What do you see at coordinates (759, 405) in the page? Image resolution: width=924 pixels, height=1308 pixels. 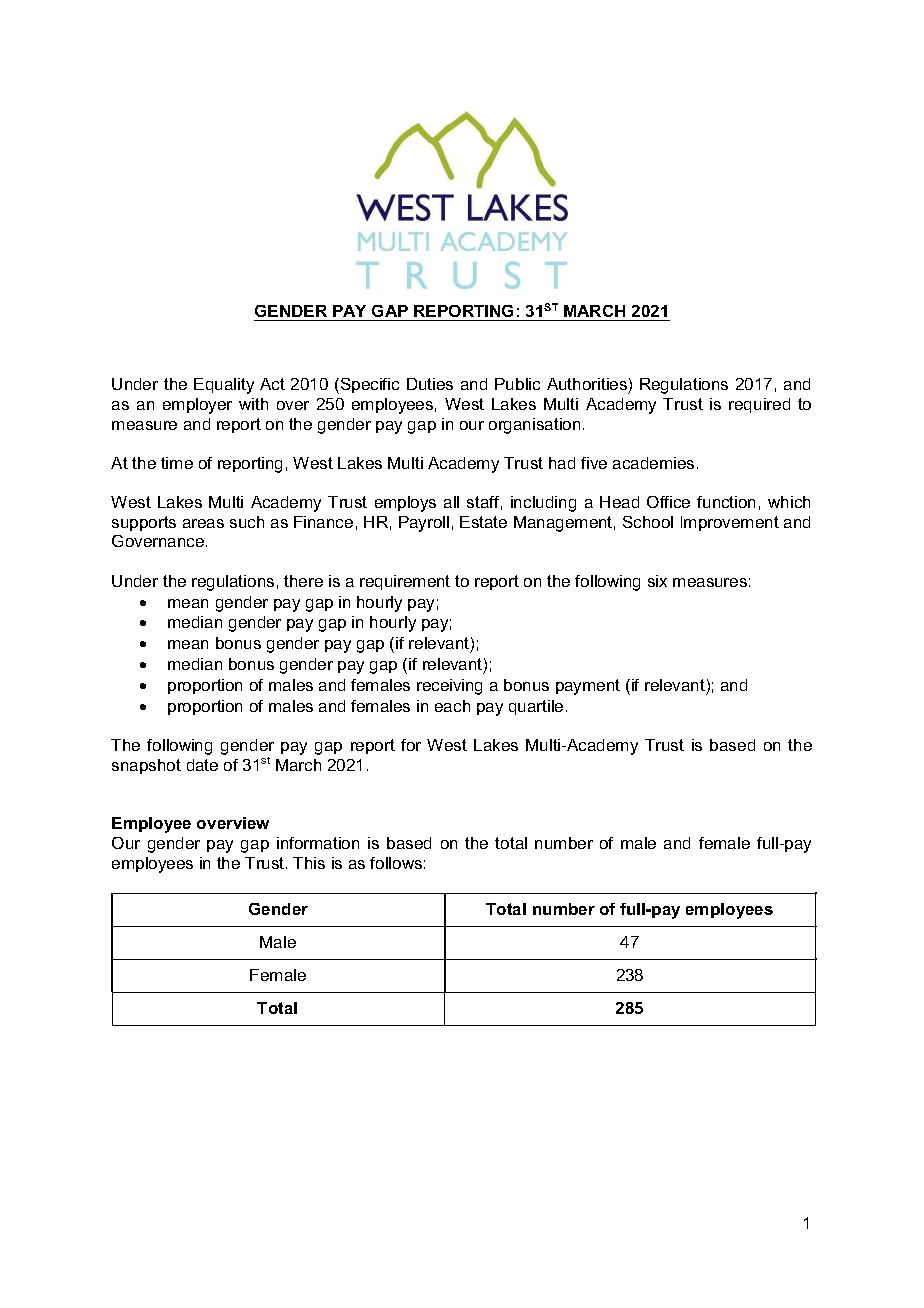 I see `required` at bounding box center [759, 405].
